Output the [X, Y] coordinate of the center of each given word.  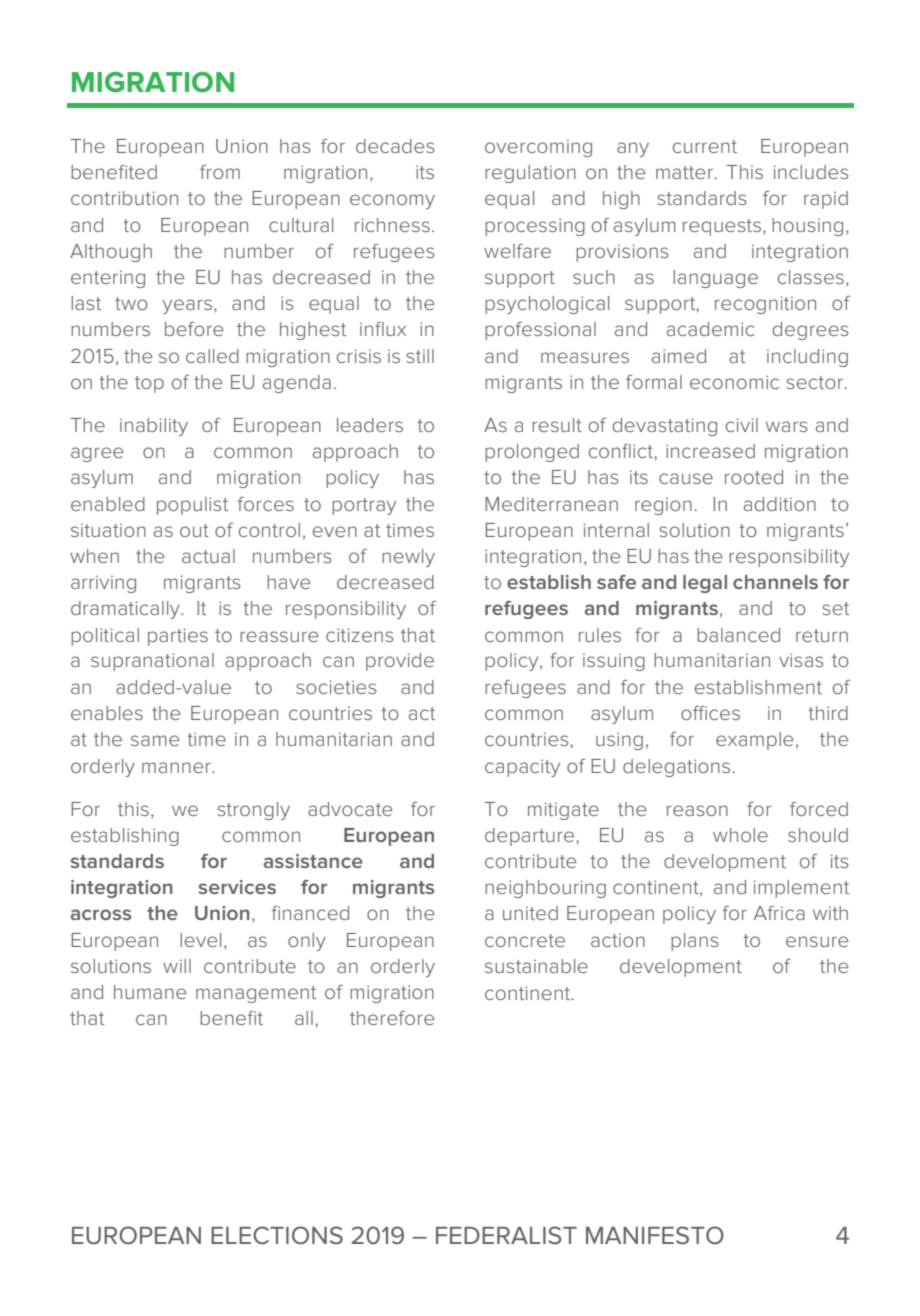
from [220, 172]
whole [740, 835]
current [705, 146]
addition [780, 504]
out [194, 530]
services [237, 887]
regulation [530, 174]
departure [529, 837]
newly [408, 558]
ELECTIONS [277, 1235]
